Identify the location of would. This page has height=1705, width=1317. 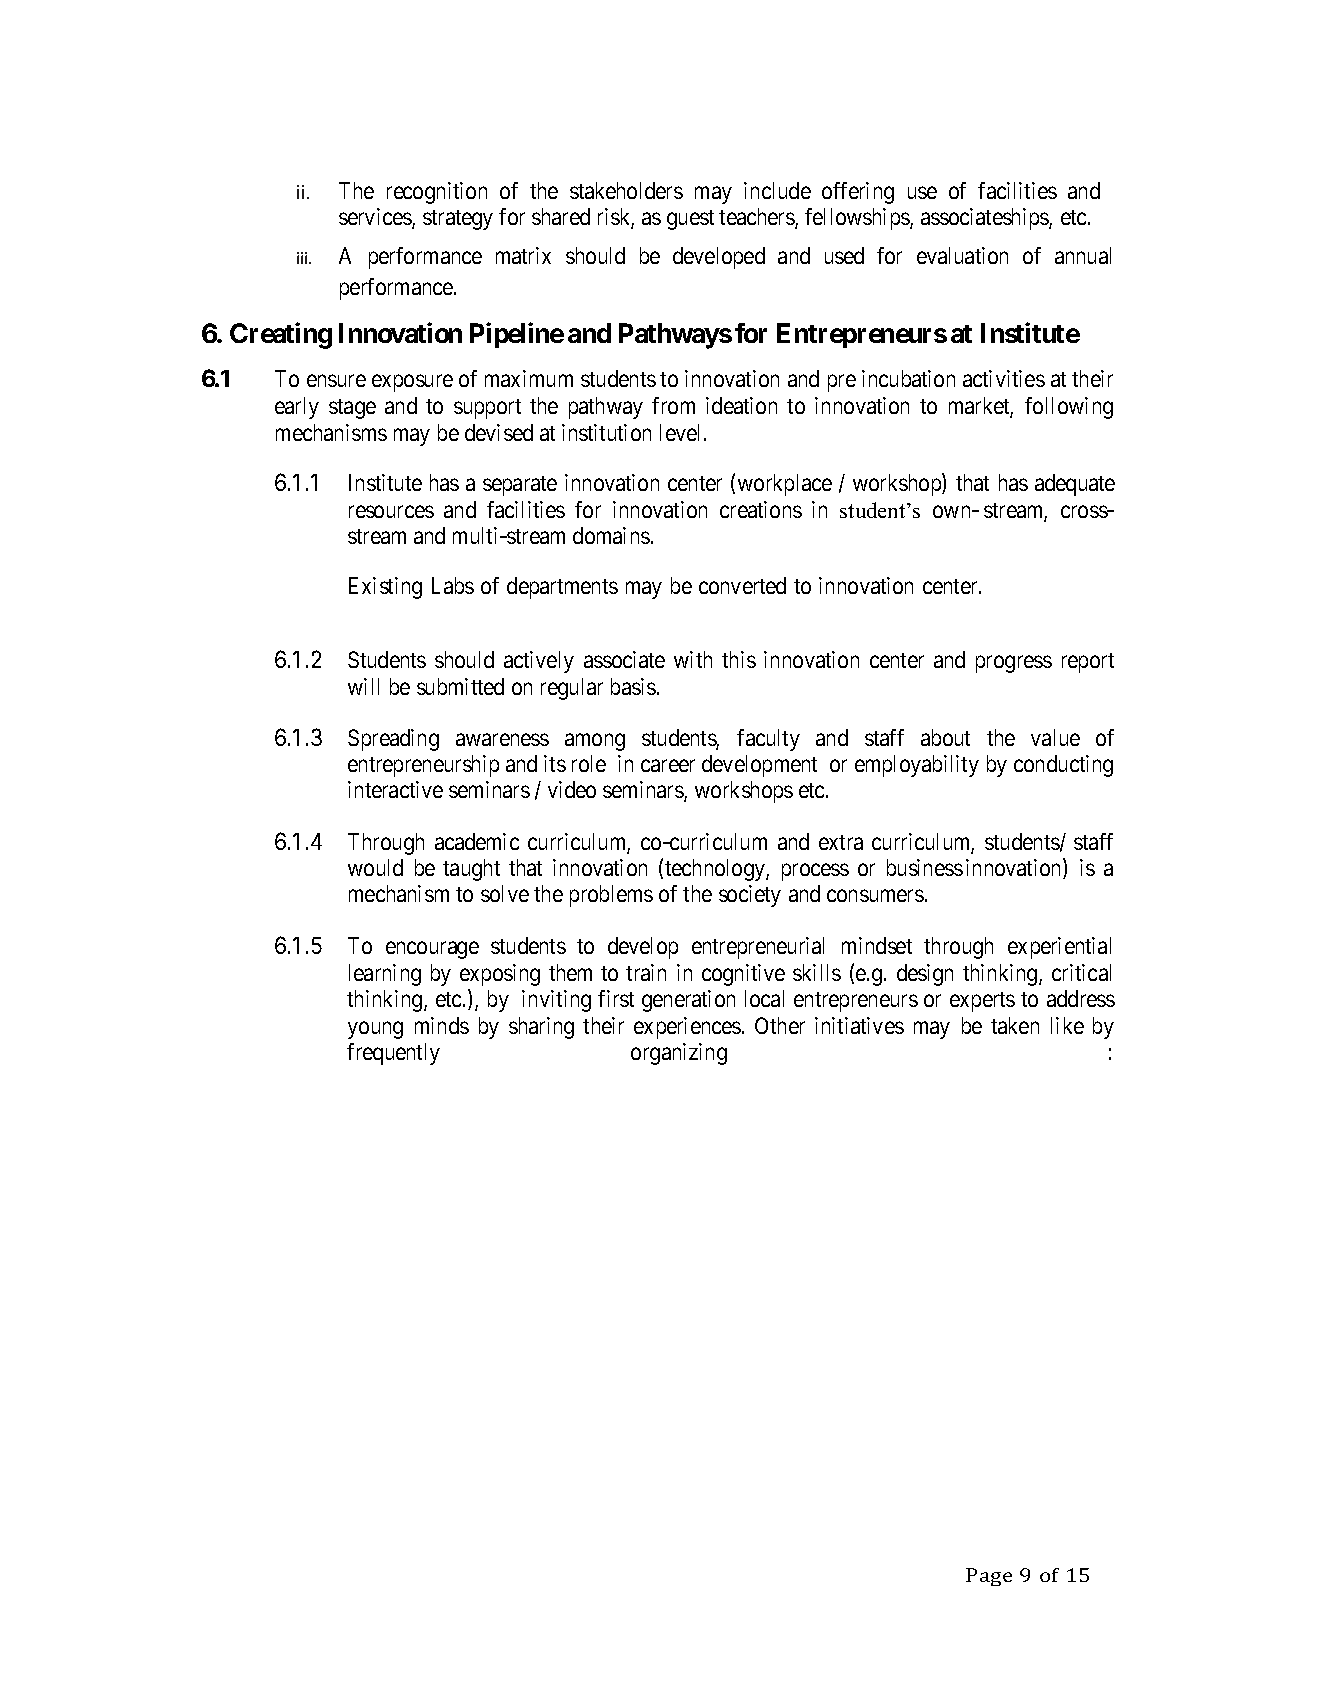
(375, 867).
